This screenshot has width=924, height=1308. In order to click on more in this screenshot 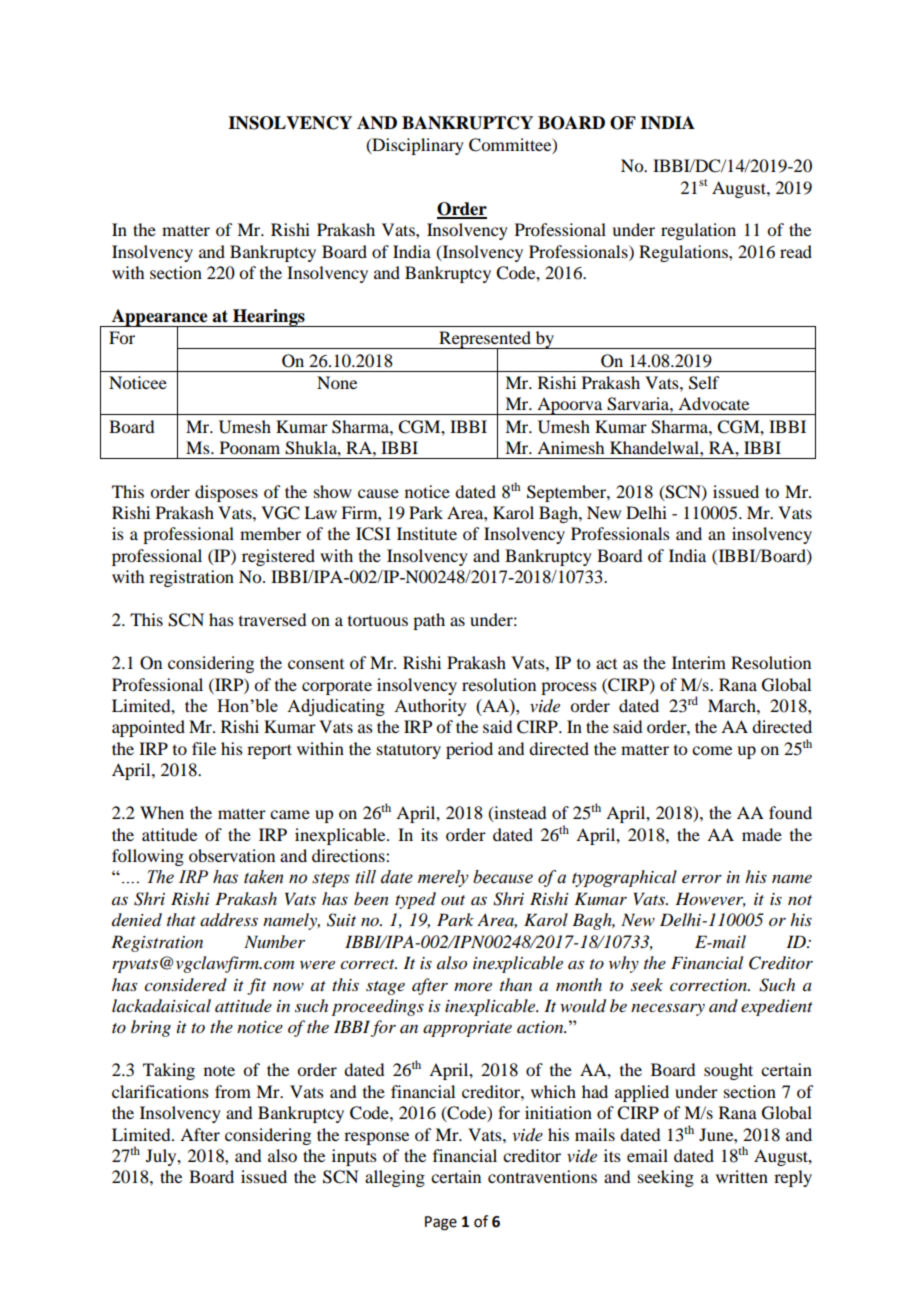, I will do `click(473, 986)`.
